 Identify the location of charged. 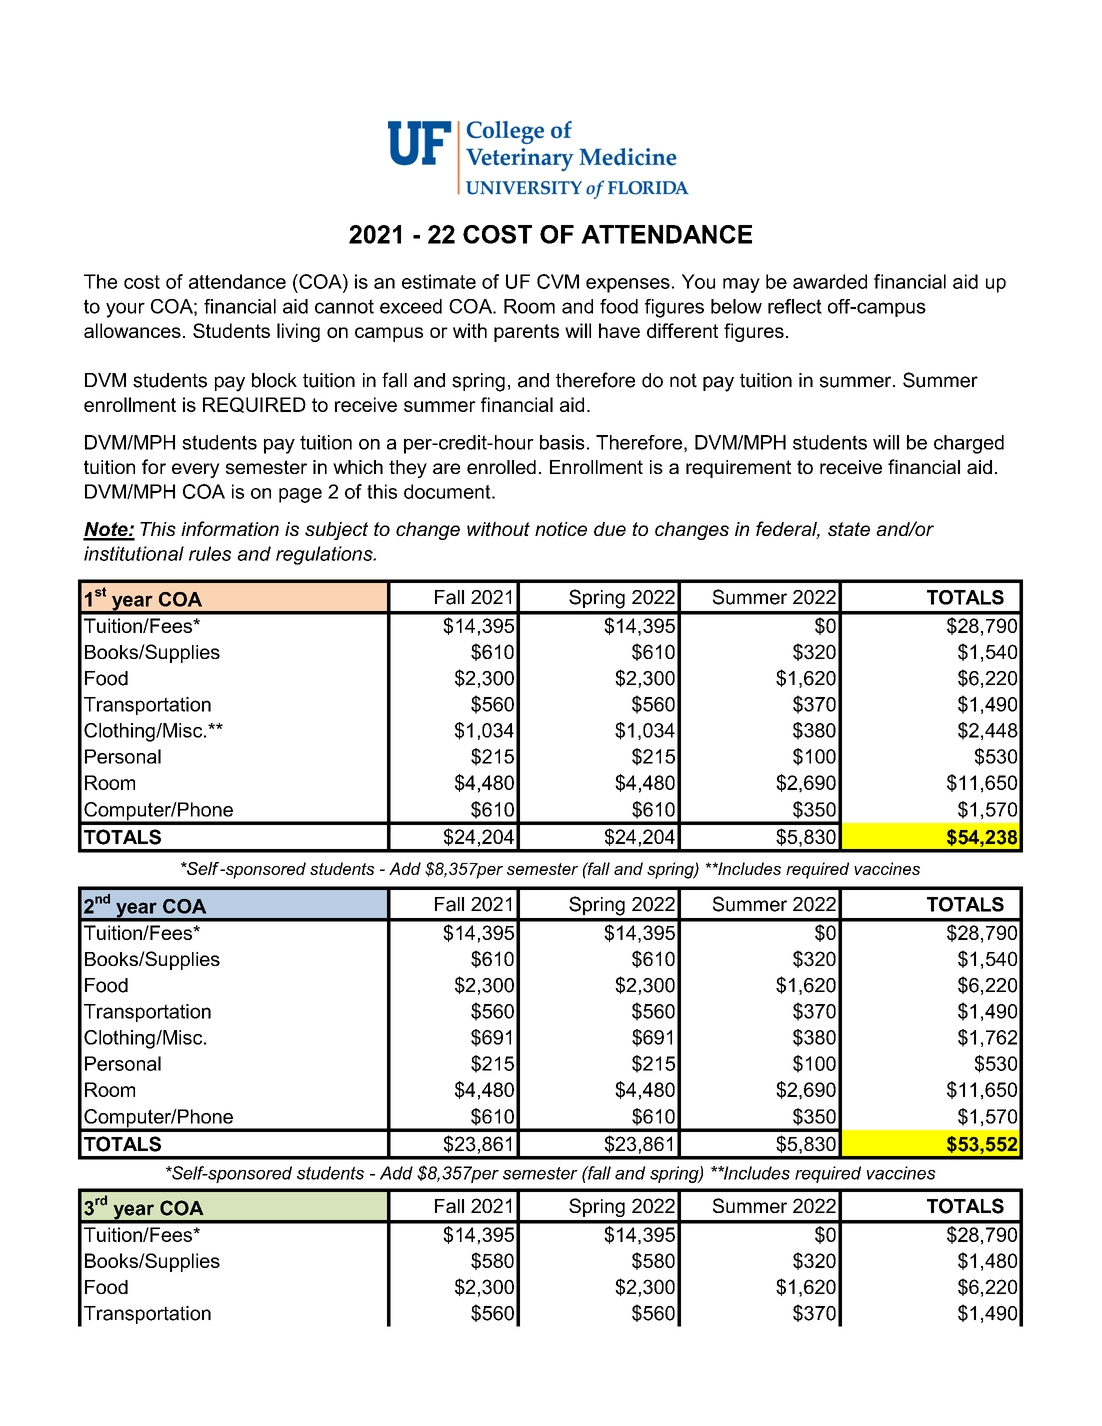
(969, 444).
